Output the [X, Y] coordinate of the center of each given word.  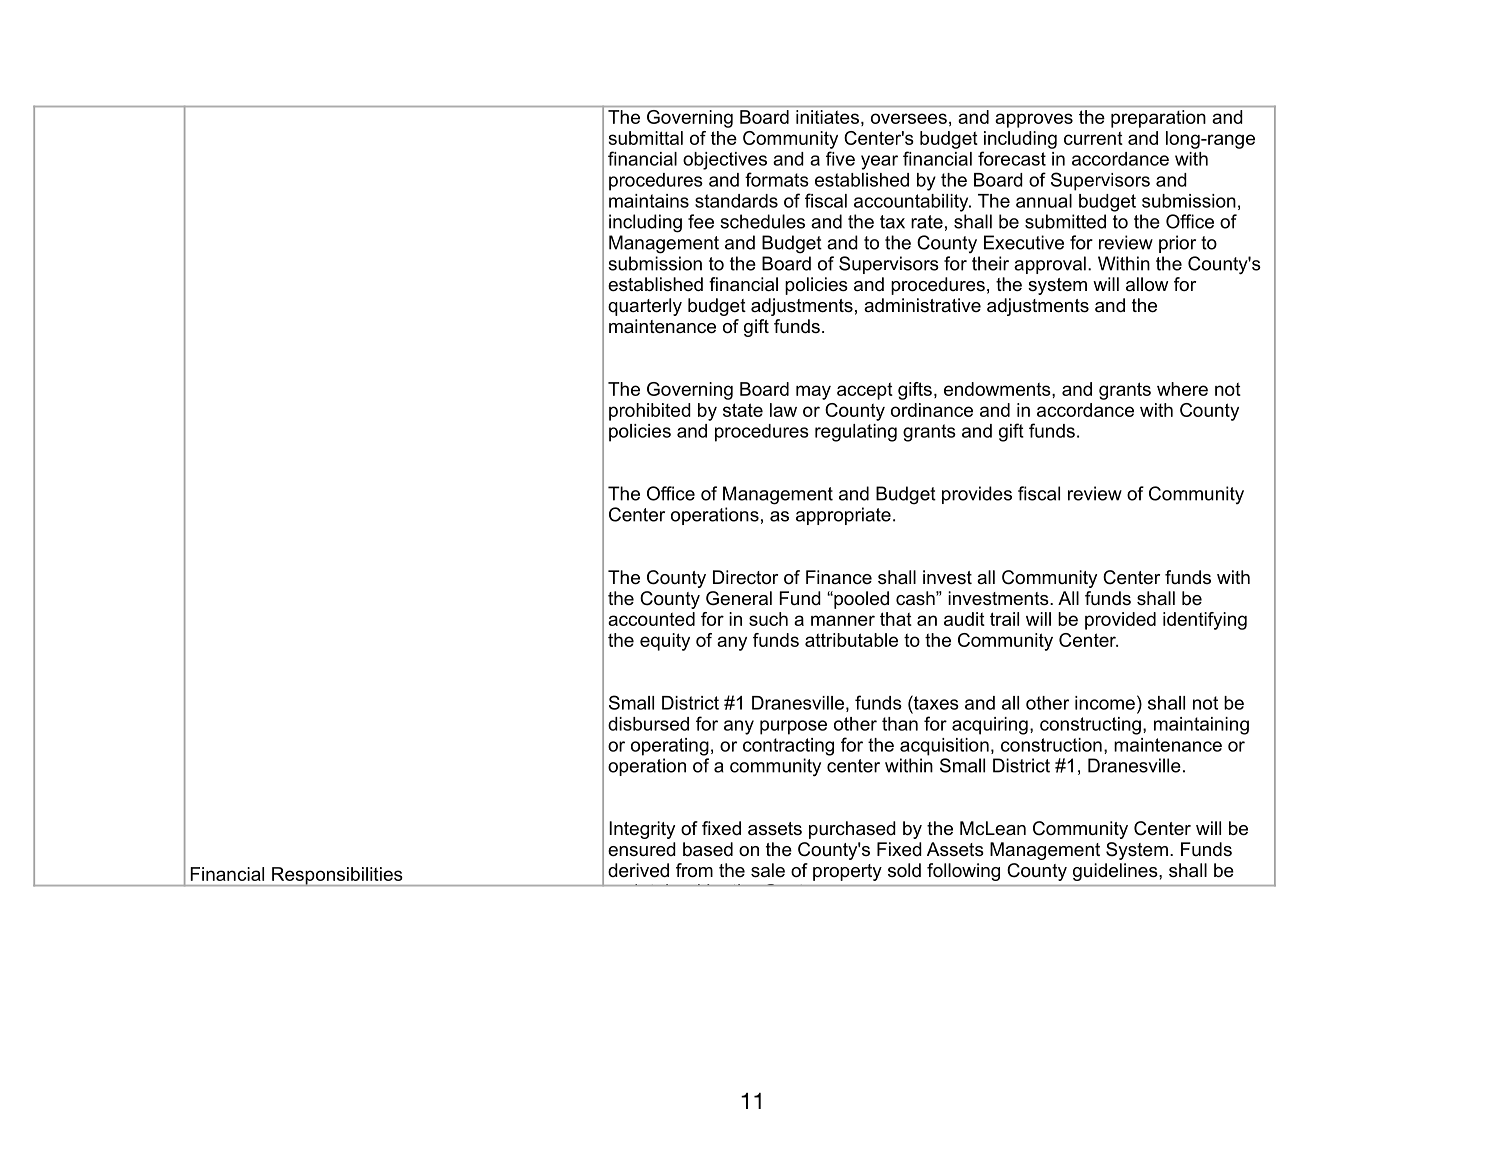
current [1093, 138]
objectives [725, 161]
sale [768, 870]
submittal [645, 138]
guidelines [1116, 872]
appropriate [843, 516]
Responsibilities [337, 876]
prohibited [650, 412]
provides [977, 495]
